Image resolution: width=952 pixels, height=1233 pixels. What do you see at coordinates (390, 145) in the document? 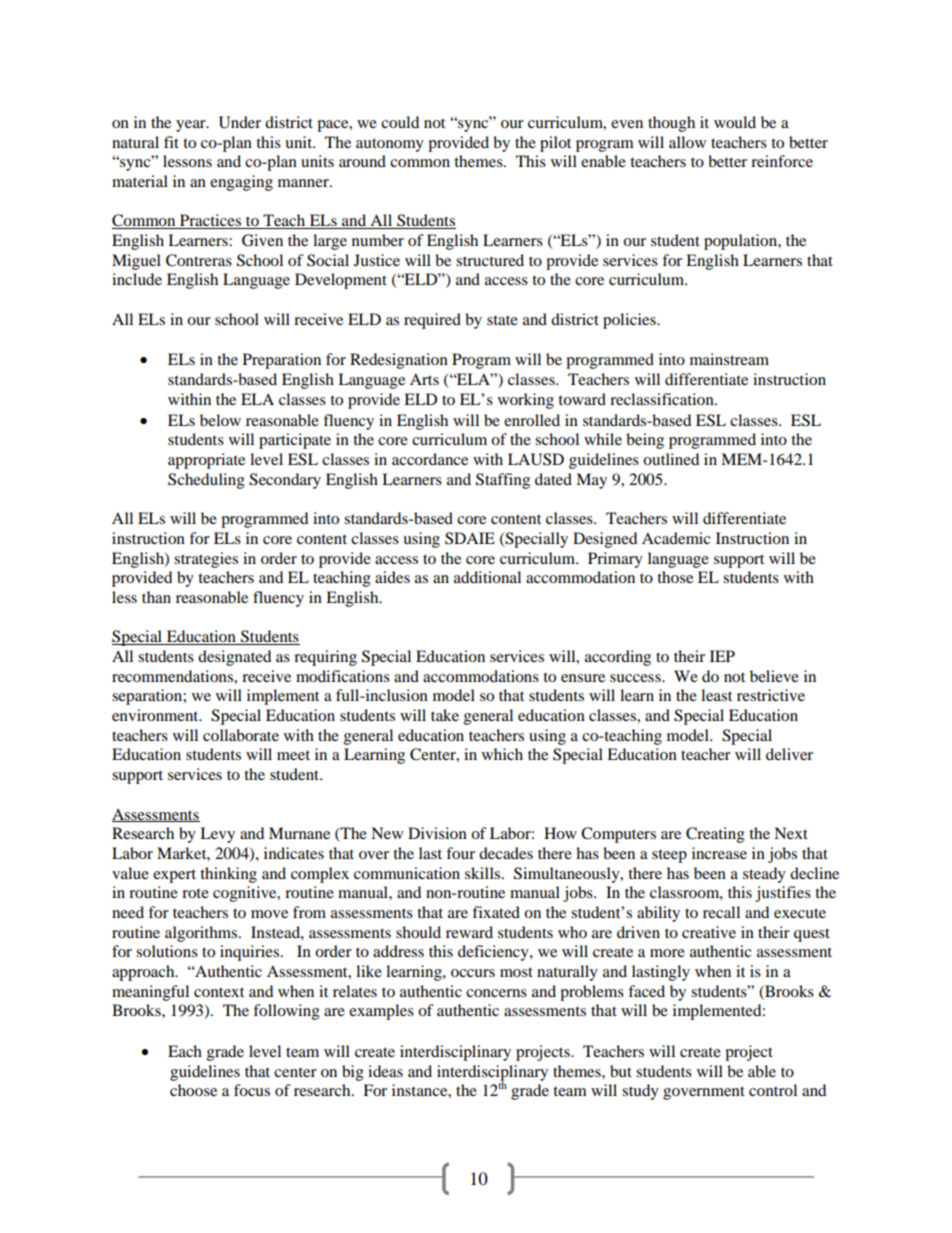
I see `autonomy` at bounding box center [390, 145].
